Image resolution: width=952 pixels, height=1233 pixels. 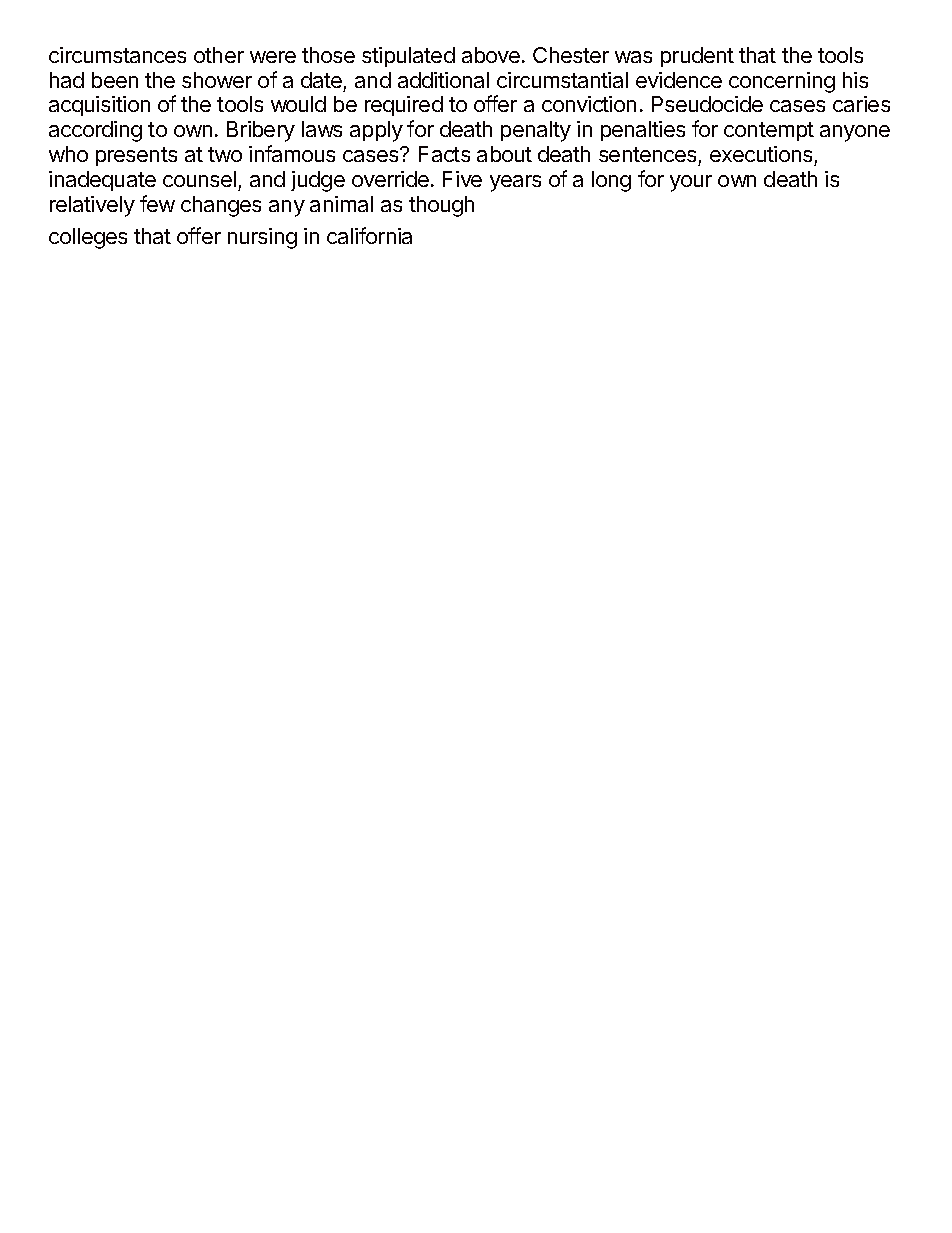 I want to click on required, so click(x=404, y=106).
